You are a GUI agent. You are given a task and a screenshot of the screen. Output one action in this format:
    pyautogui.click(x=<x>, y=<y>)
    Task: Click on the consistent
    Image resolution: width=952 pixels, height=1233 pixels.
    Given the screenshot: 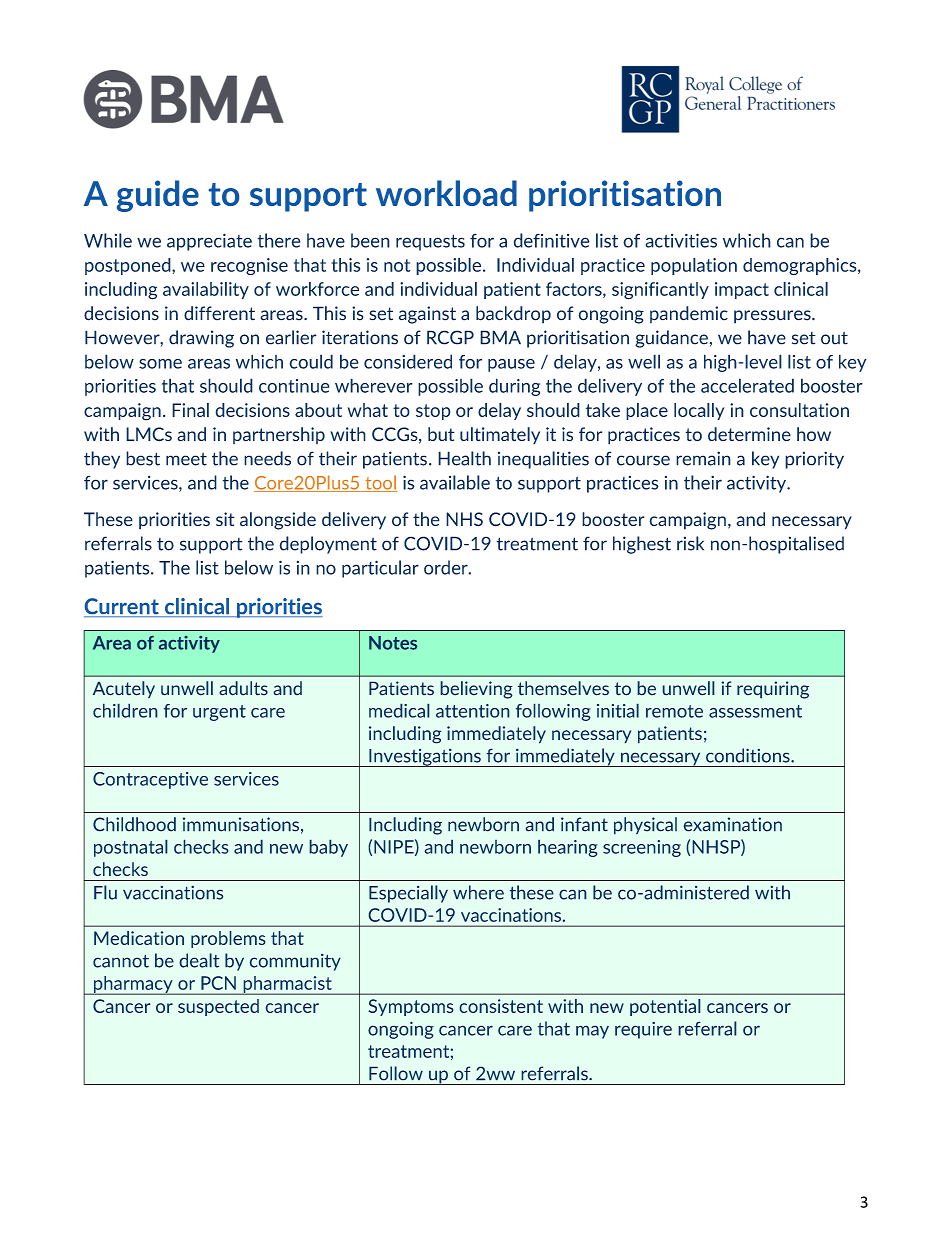 What is the action you would take?
    pyautogui.click(x=501, y=1006)
